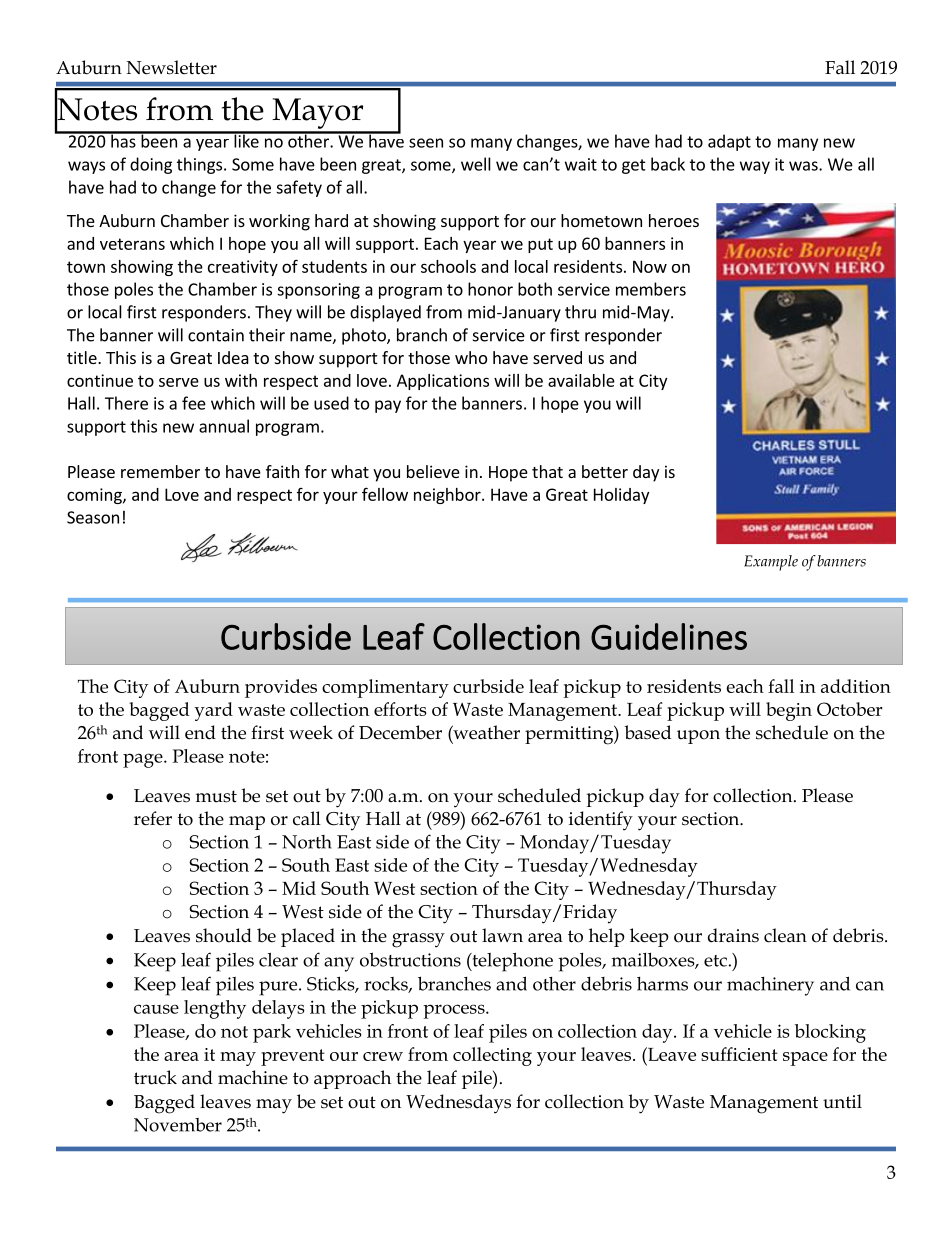 This image has height=1233, width=952. What do you see at coordinates (448, 496) in the image?
I see `neighbor` at bounding box center [448, 496].
